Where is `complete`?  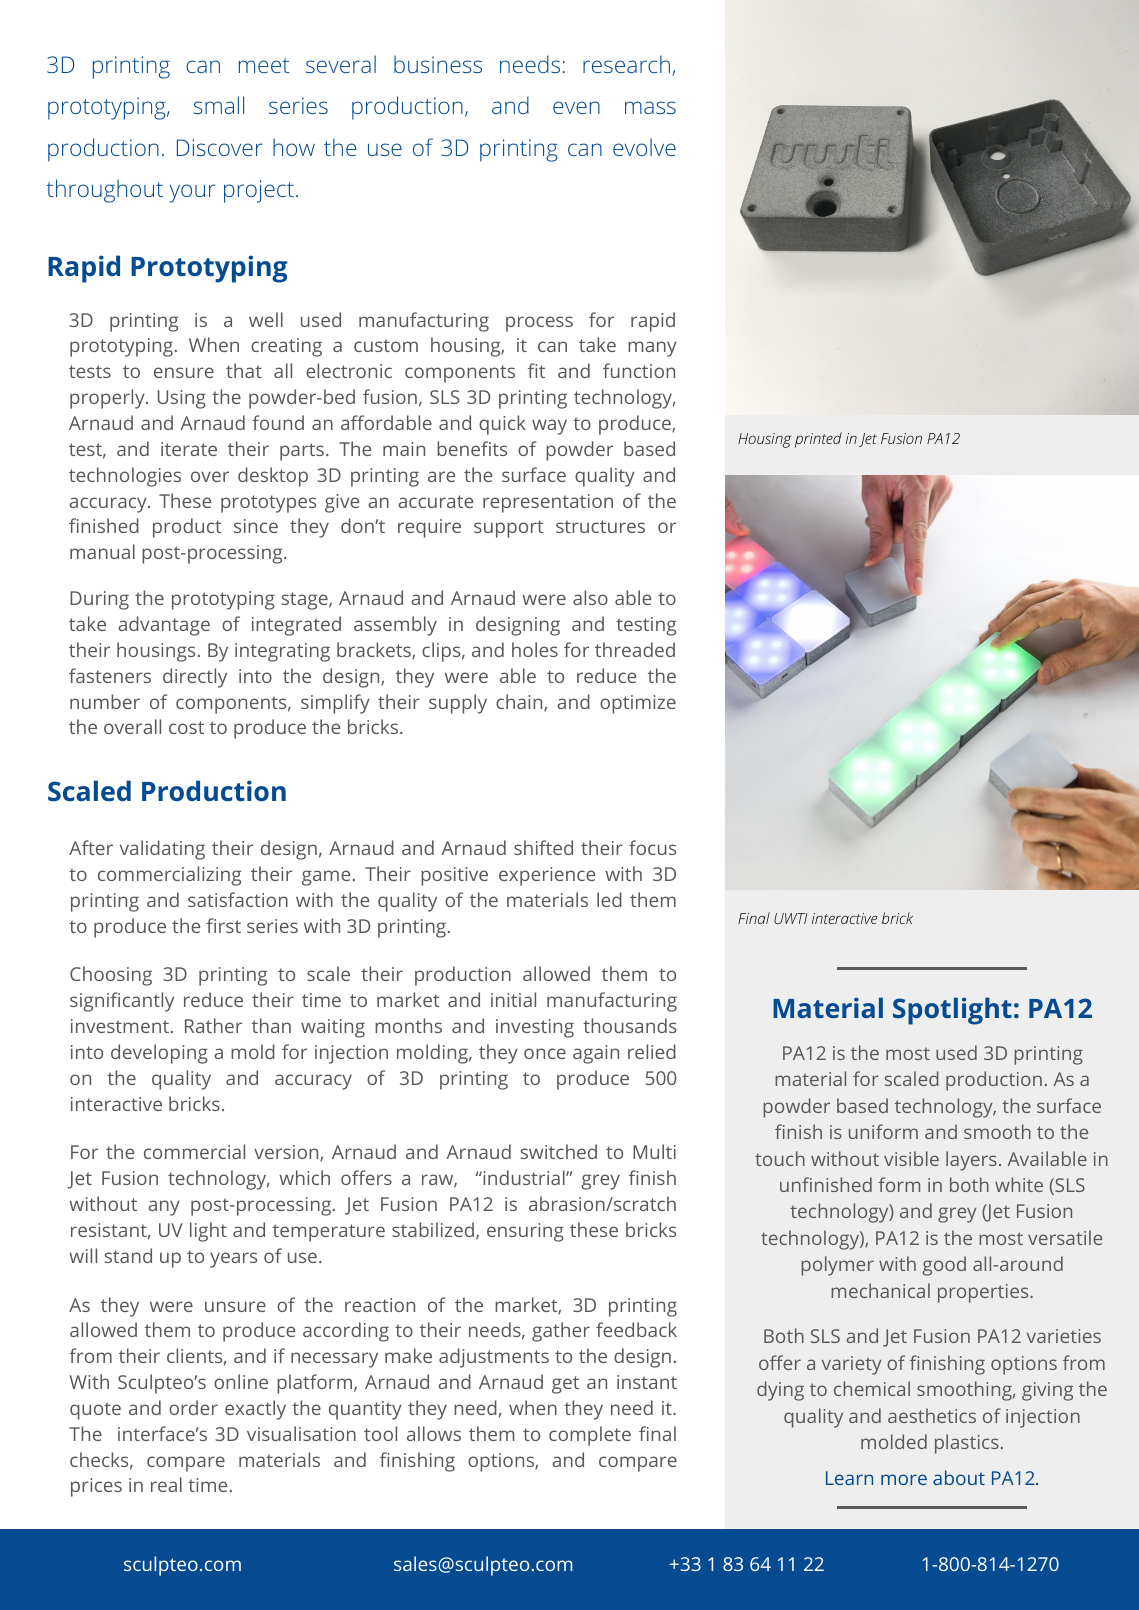 complete is located at coordinates (590, 1436).
